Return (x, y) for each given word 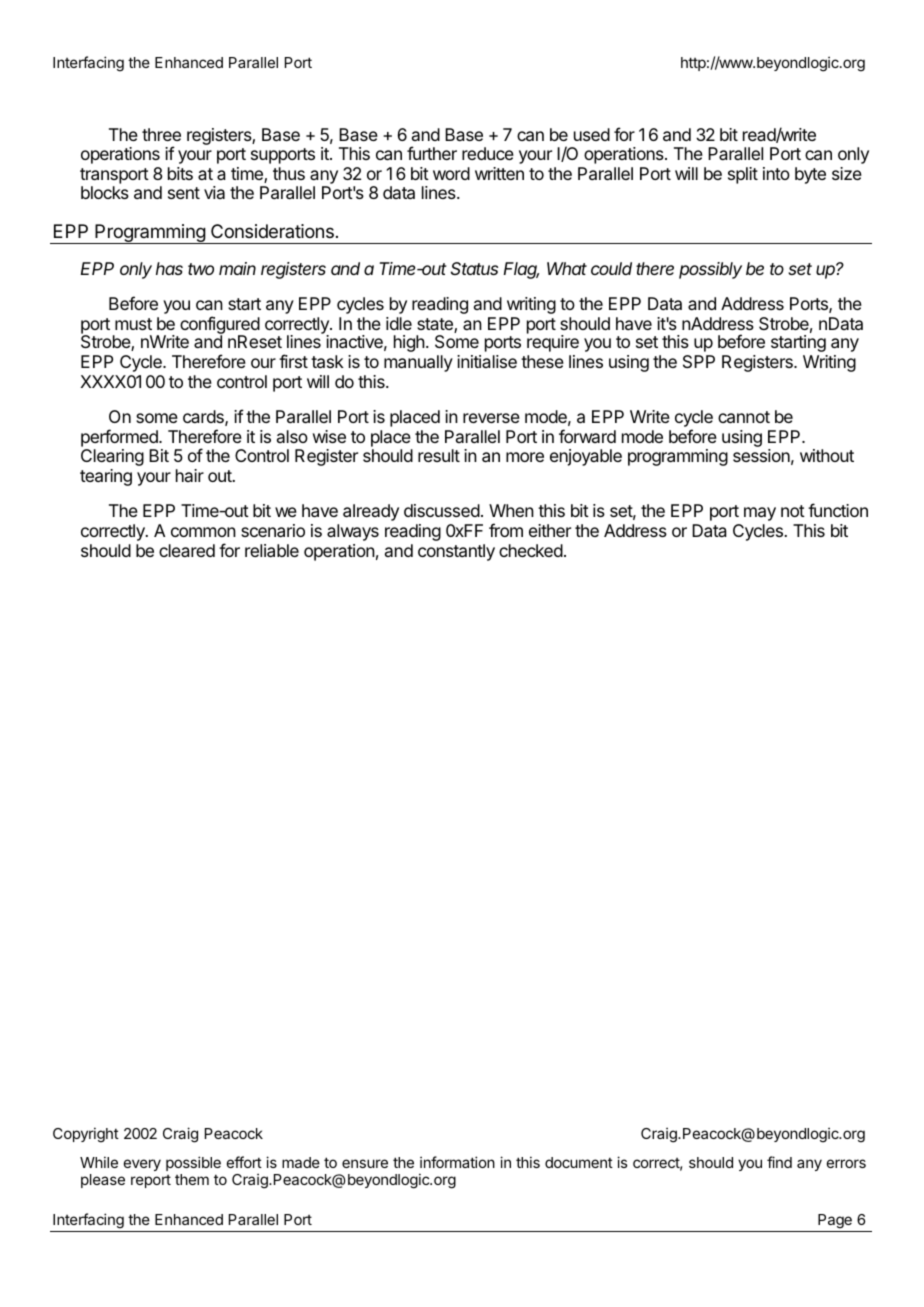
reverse (491, 418)
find (779, 1162)
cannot (744, 417)
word (451, 173)
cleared (187, 550)
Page (835, 1221)
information (457, 1162)
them (192, 1179)
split (743, 175)
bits (180, 173)
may (760, 514)
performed (120, 438)
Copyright (86, 1135)
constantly (456, 552)
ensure (365, 1163)
